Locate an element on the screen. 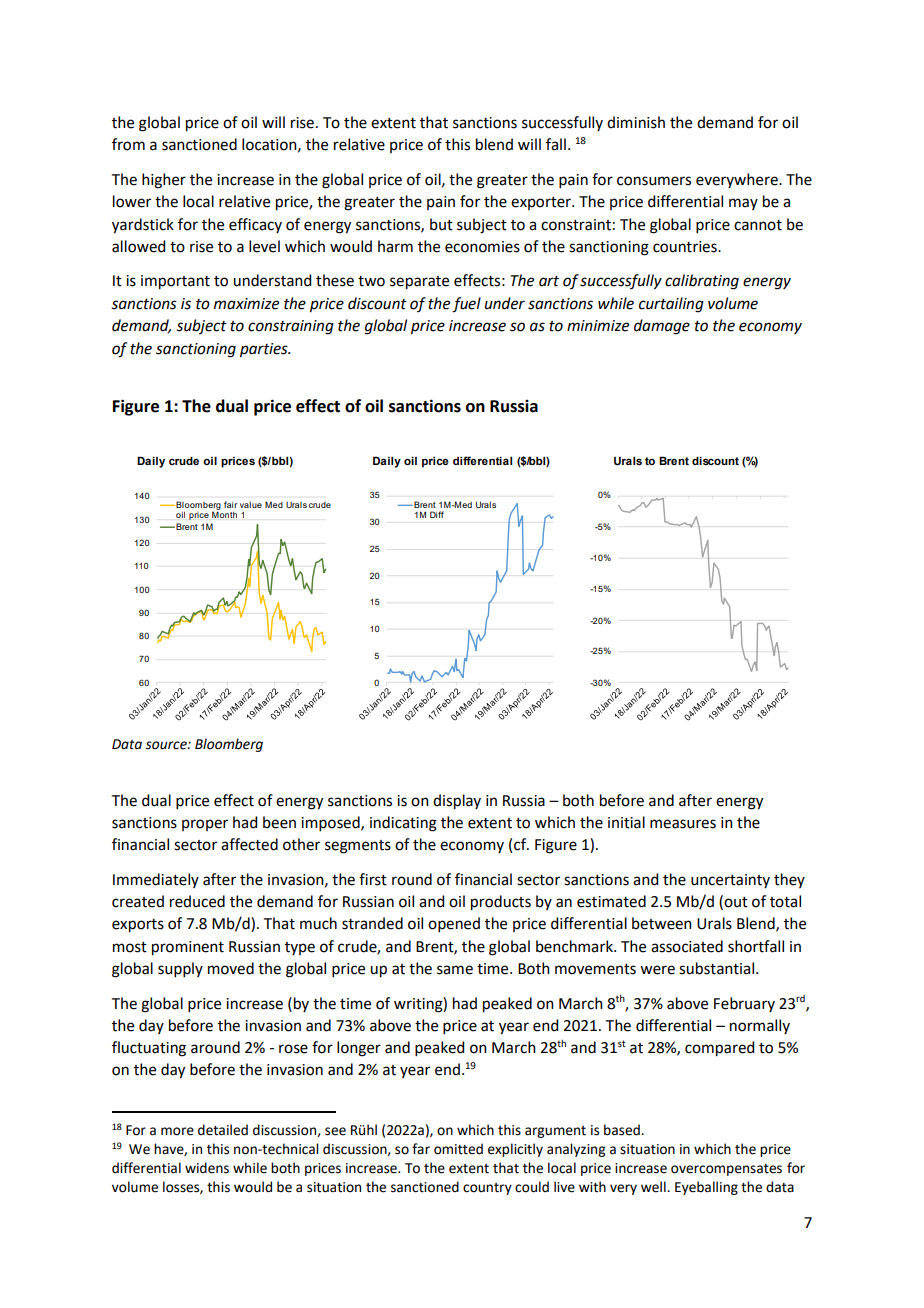  display is located at coordinates (457, 802).
